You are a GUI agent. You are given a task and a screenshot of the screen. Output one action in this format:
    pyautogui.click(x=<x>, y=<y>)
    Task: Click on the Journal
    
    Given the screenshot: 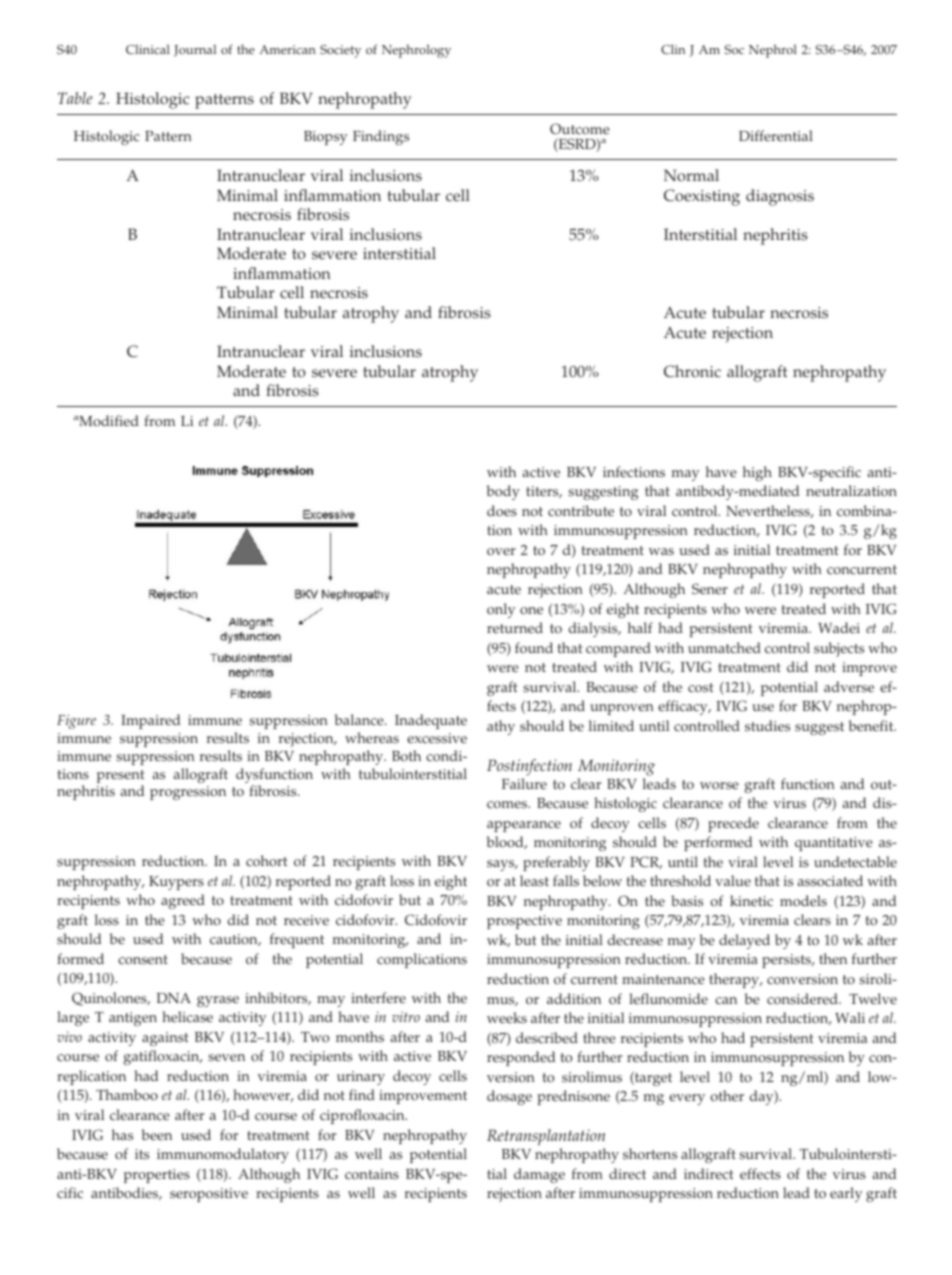 What is the action you would take?
    pyautogui.click(x=195, y=50)
